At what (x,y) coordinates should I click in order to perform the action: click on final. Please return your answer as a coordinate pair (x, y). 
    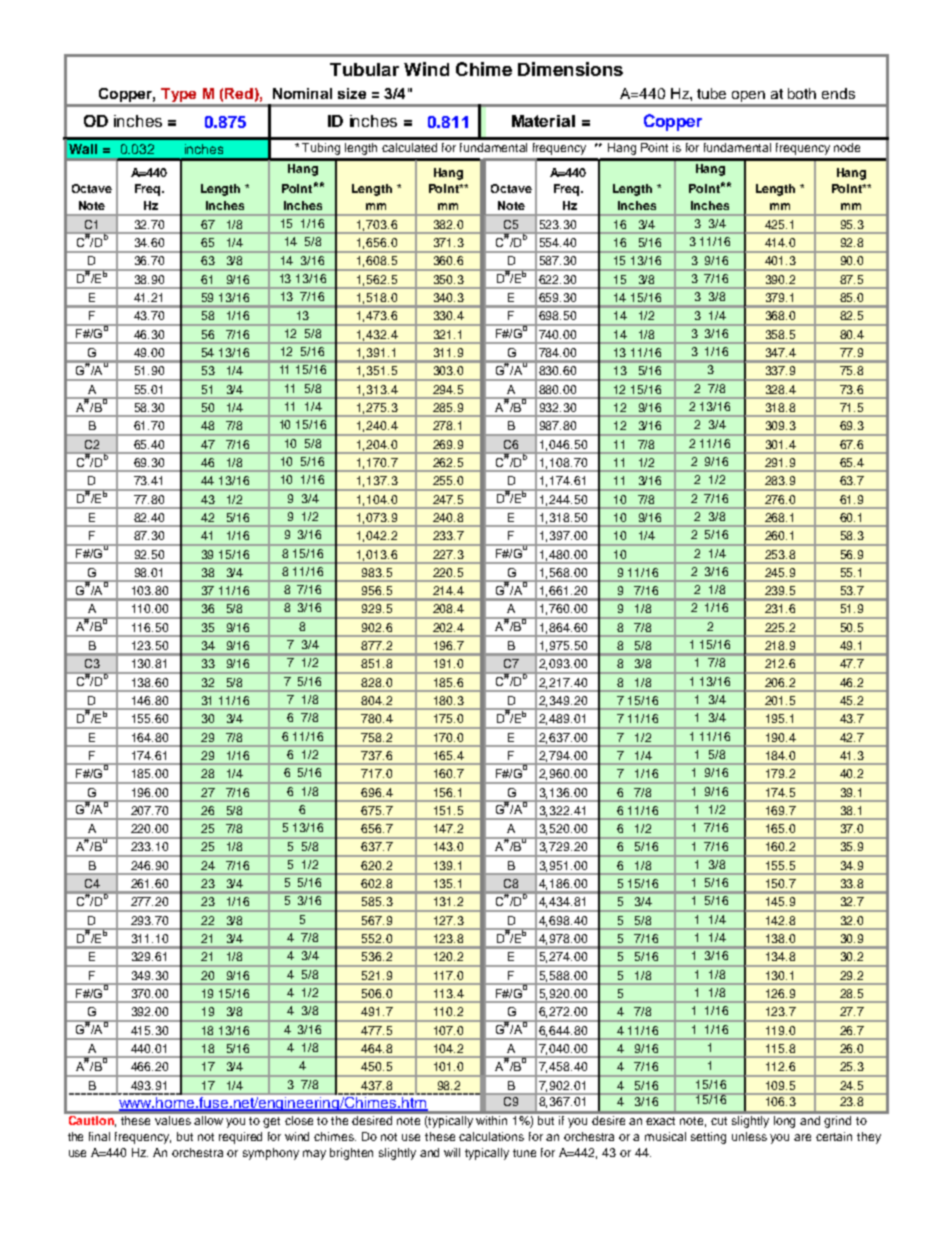
    Looking at the image, I should click on (99, 1136).
